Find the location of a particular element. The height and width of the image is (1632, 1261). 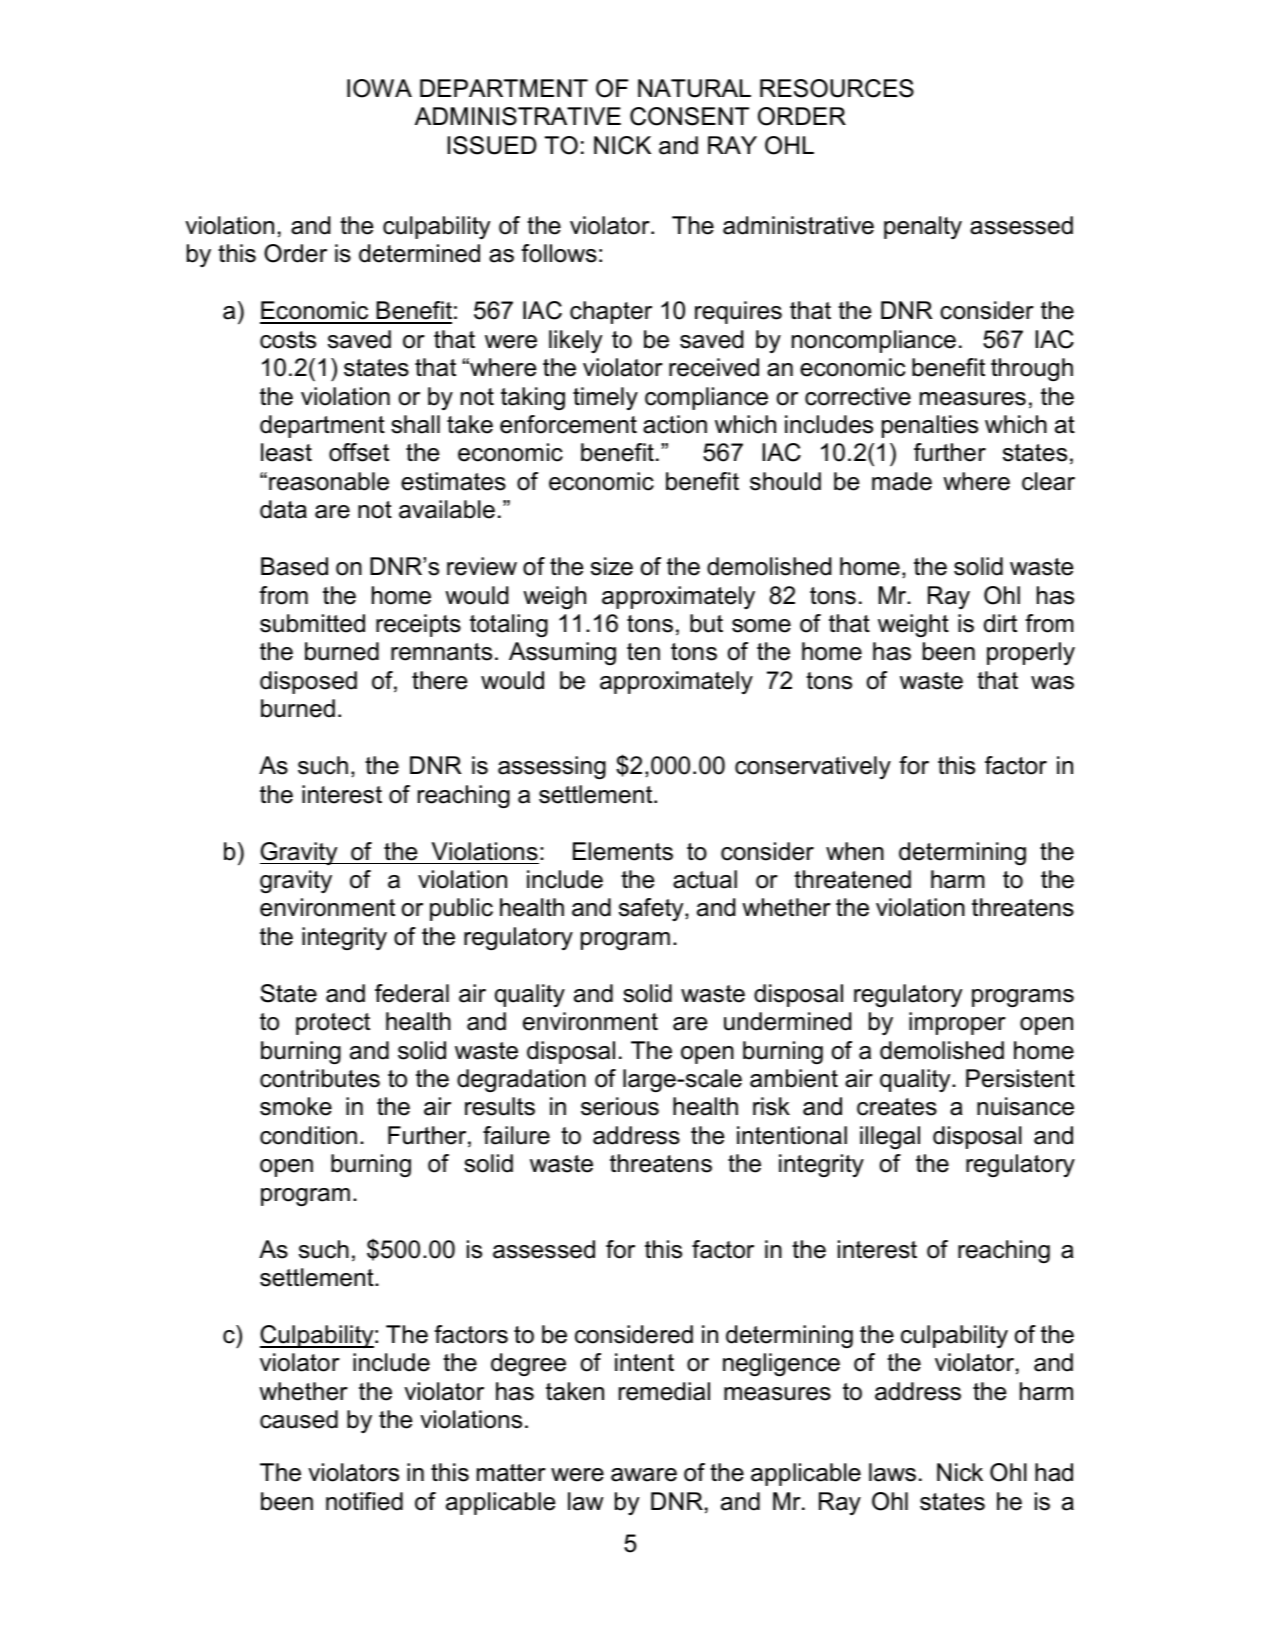

notified is located at coordinates (364, 1501).
